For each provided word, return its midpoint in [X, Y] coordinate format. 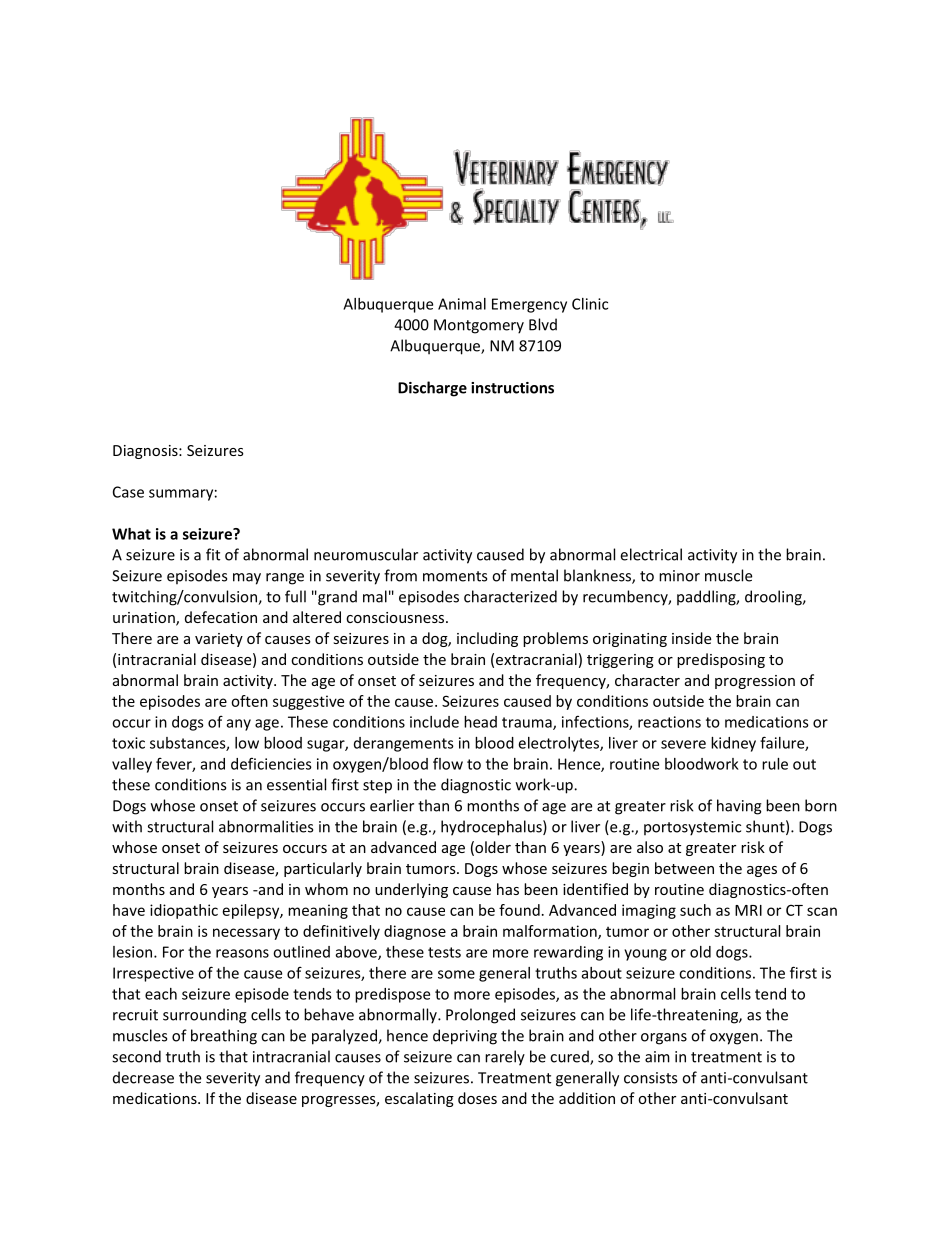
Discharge [432, 389]
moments [455, 576]
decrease [143, 1077]
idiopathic [184, 911]
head [480, 722]
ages [762, 871]
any [239, 725]
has [508, 889]
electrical [651, 554]
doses [477, 1098]
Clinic [590, 304]
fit [213, 554]
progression [755, 682]
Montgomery [479, 326]
